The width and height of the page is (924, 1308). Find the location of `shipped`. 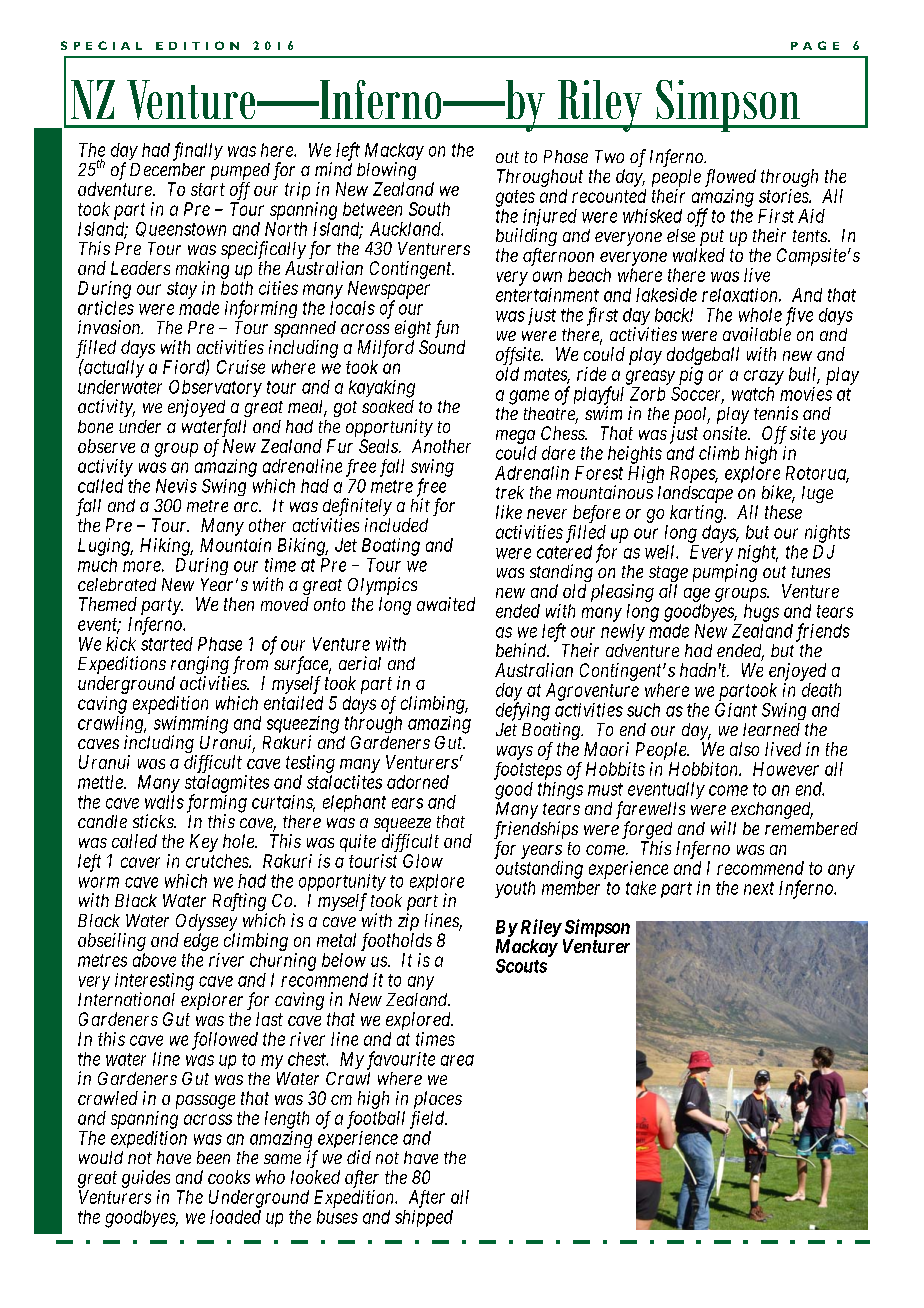

shipped is located at coordinates (424, 1218).
